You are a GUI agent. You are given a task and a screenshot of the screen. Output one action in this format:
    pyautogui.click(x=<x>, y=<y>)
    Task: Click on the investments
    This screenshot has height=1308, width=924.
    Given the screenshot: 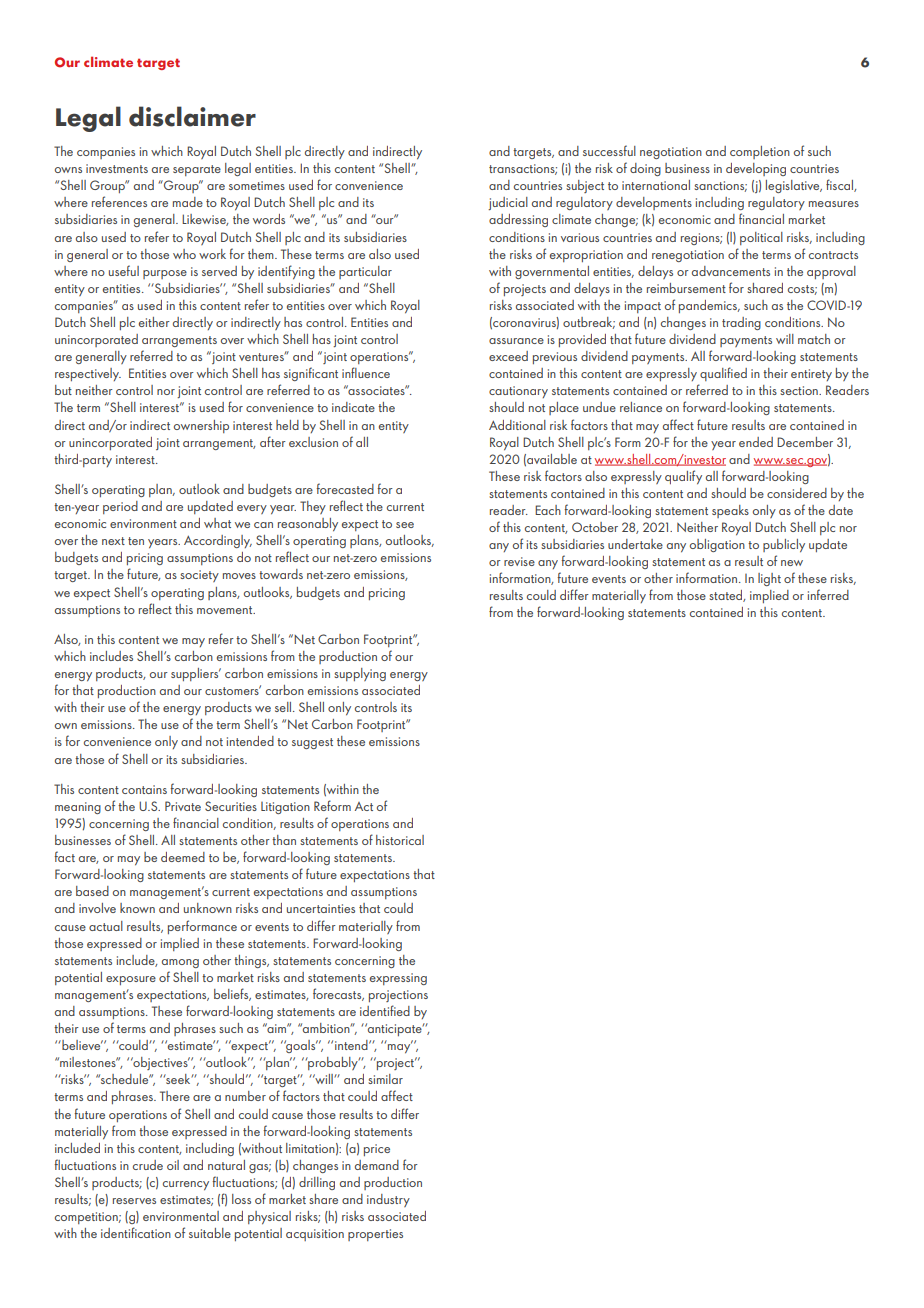 What is the action you would take?
    pyautogui.click(x=117, y=168)
